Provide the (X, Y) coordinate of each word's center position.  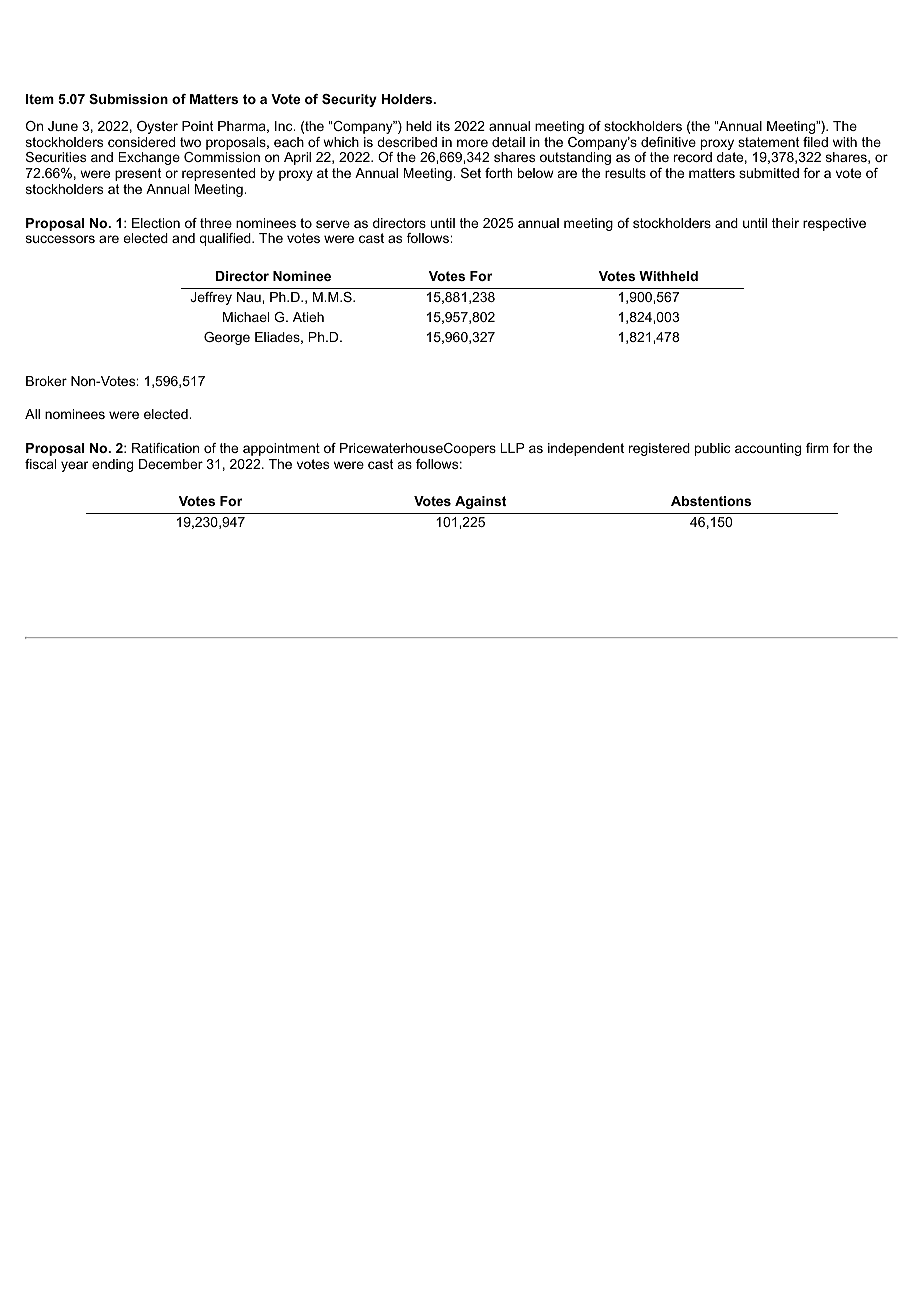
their (785, 223)
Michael (246, 317)
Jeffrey (211, 298)
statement (769, 142)
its (443, 126)
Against (480, 502)
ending (112, 465)
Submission (128, 99)
